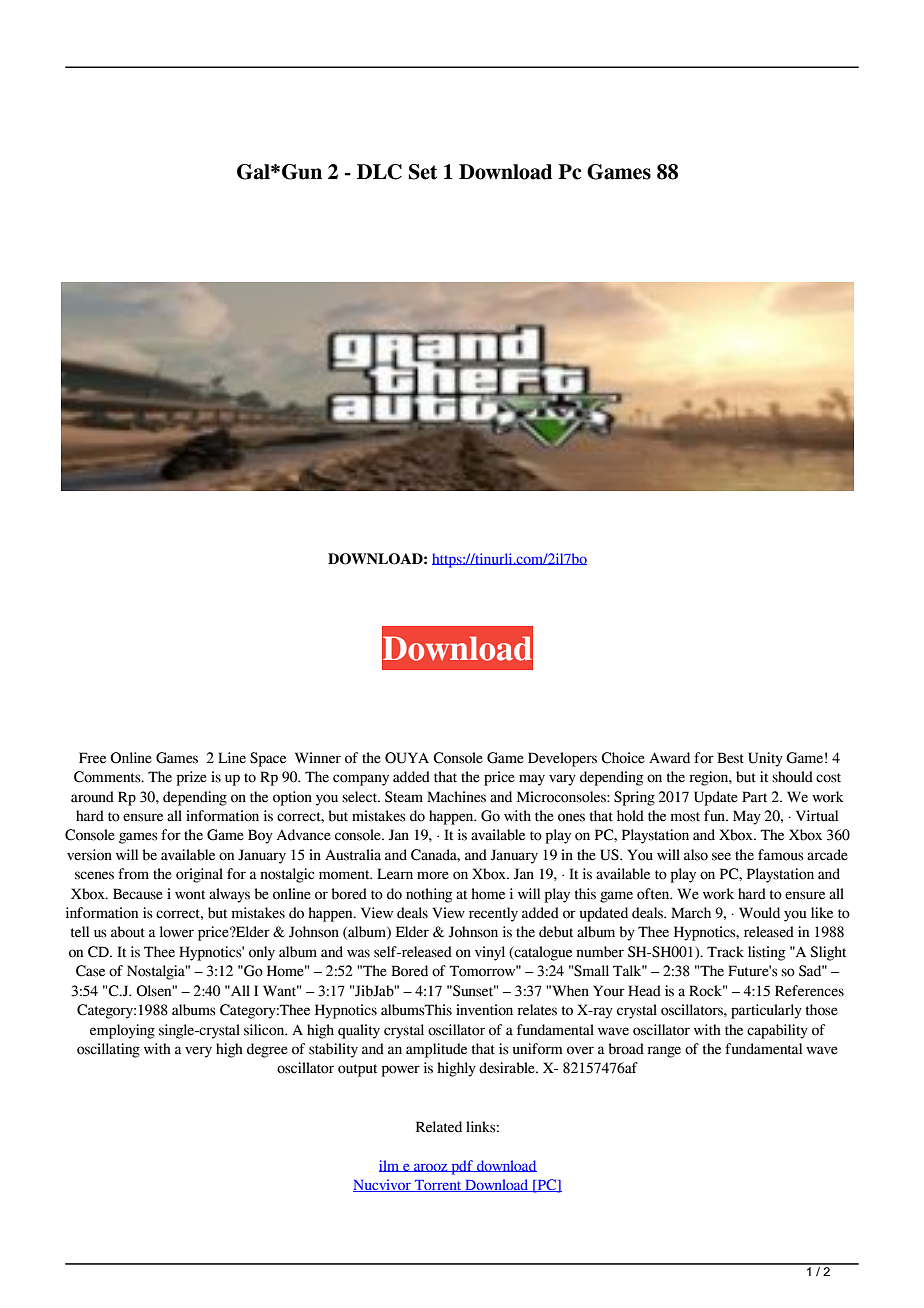  I want to click on pdf, so click(462, 1167).
